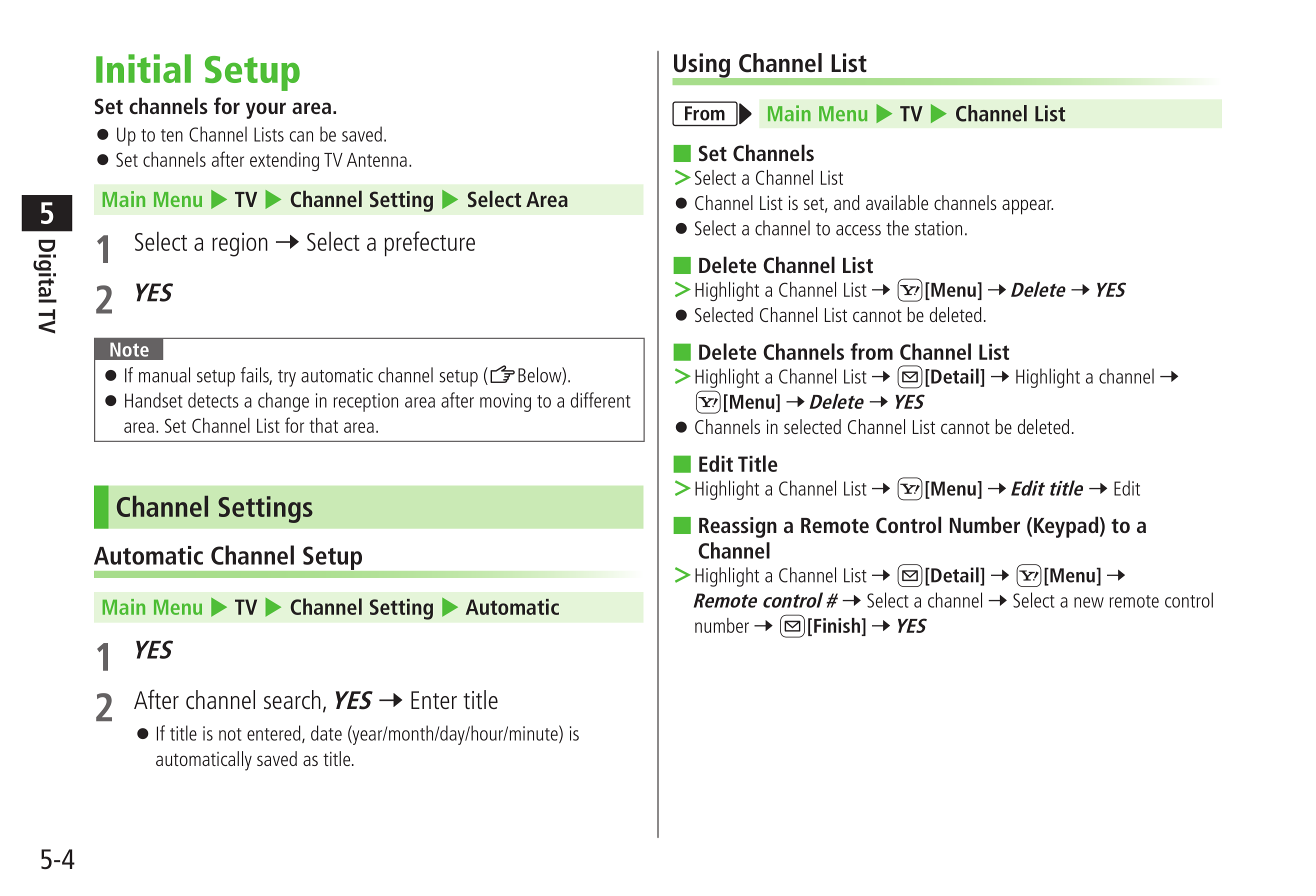 The height and width of the document is (896, 1316). I want to click on new, so click(1089, 602).
